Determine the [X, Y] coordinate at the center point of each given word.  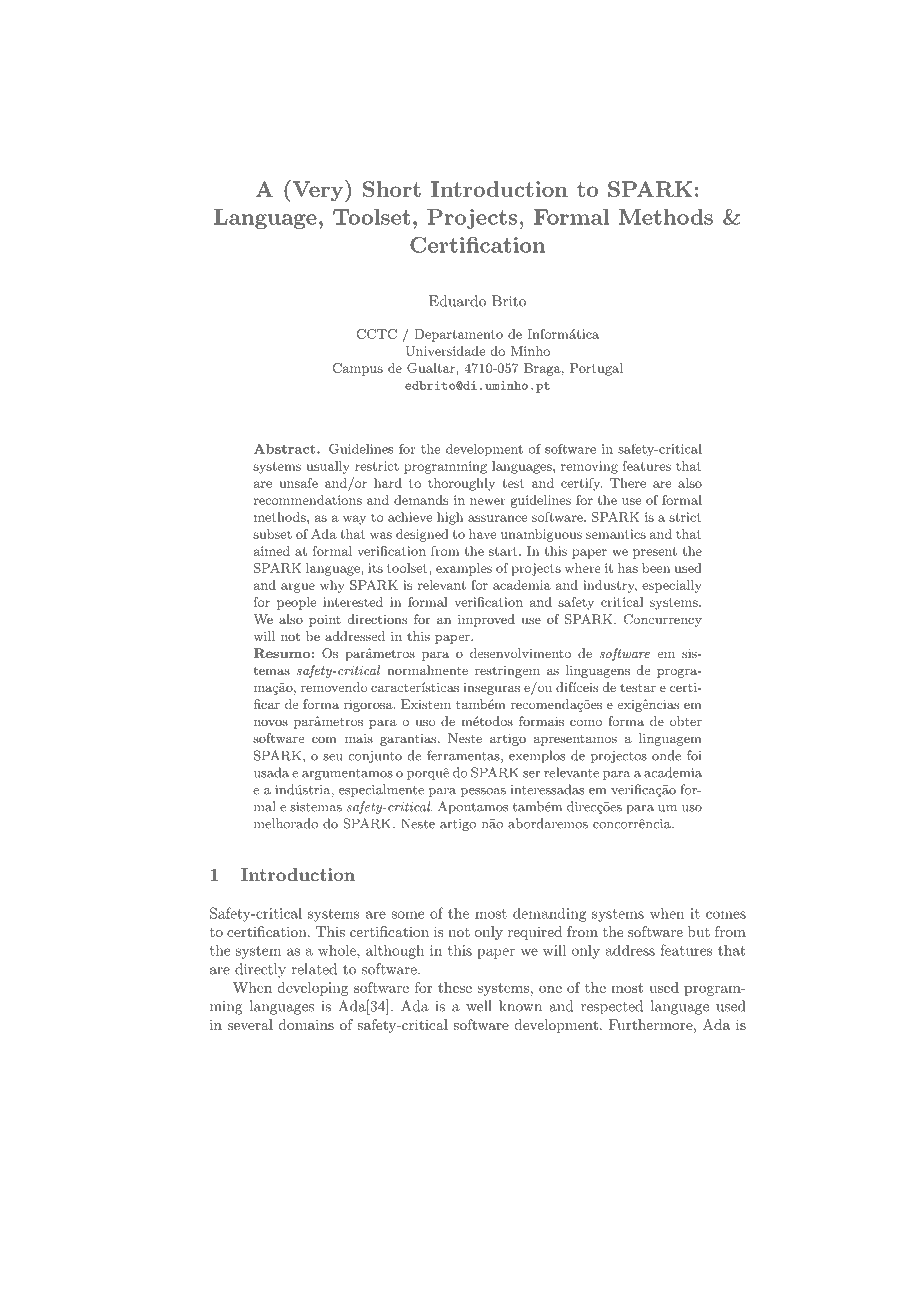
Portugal [596, 369]
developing [313, 989]
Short [392, 189]
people [296, 603]
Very [318, 191]
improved [486, 620]
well [479, 1006]
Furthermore [651, 1024]
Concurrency [663, 620]
